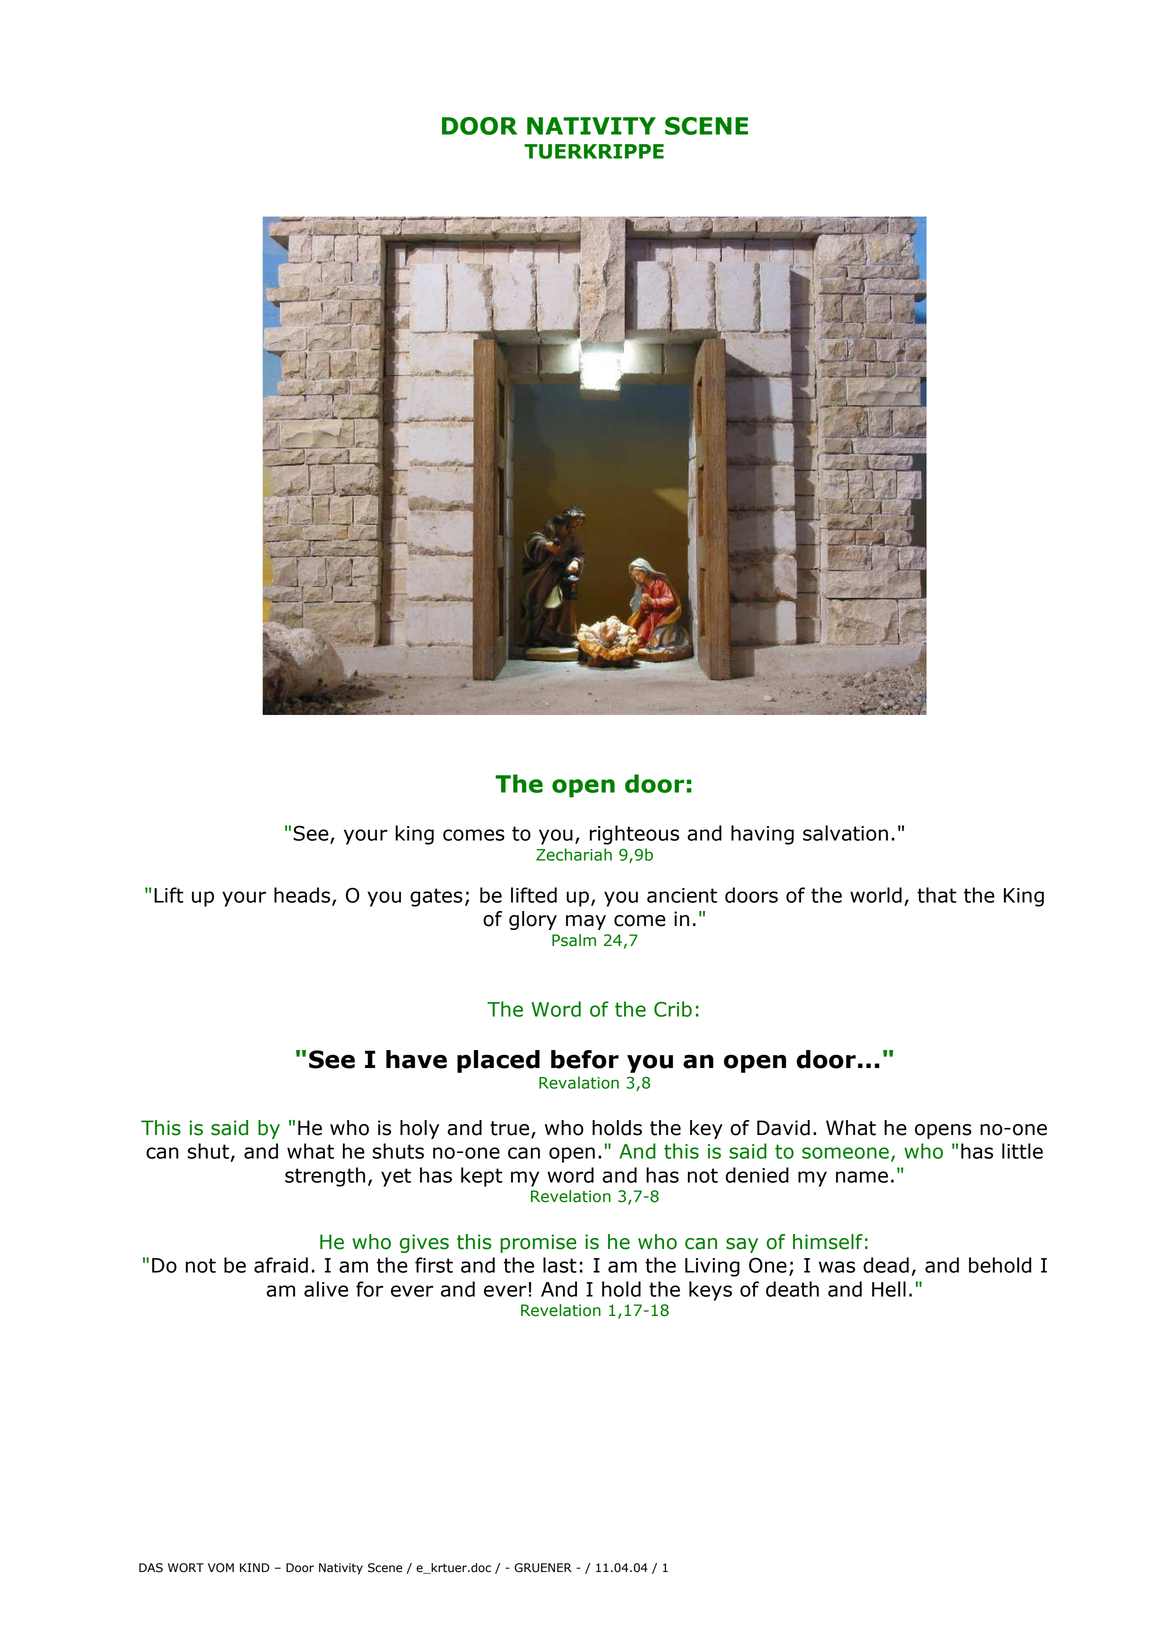 The height and width of the image is (1644, 1161). Describe the element at coordinates (845, 833) in the image. I see `salvation` at that location.
